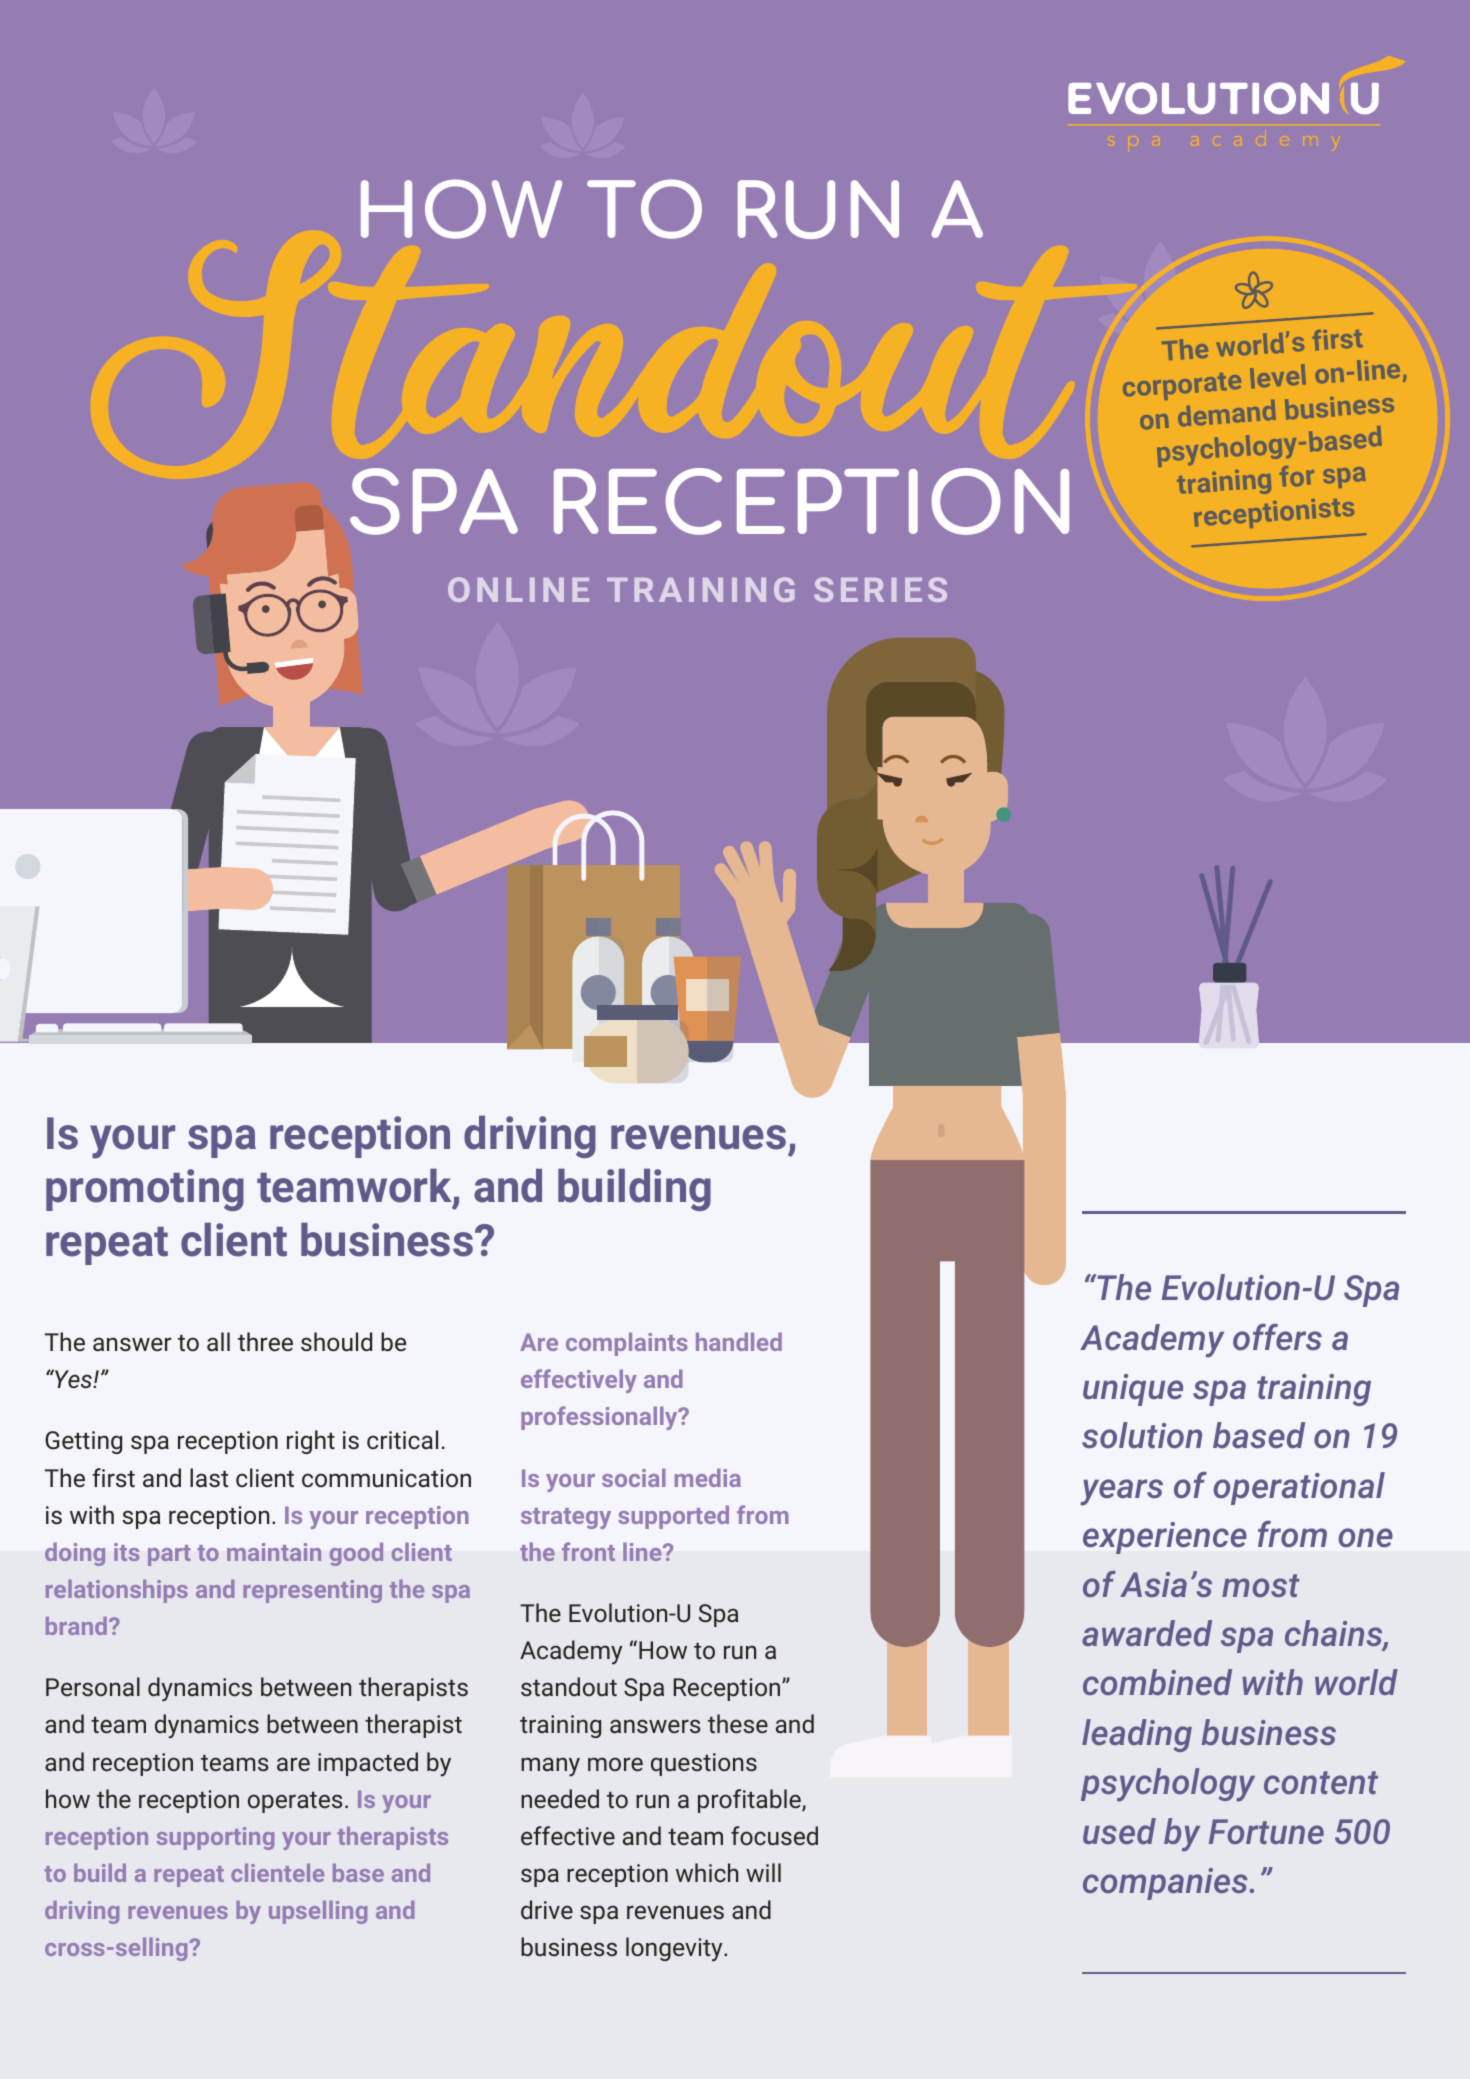  What do you see at coordinates (1277, 1337) in the screenshot?
I see `offers` at bounding box center [1277, 1337].
